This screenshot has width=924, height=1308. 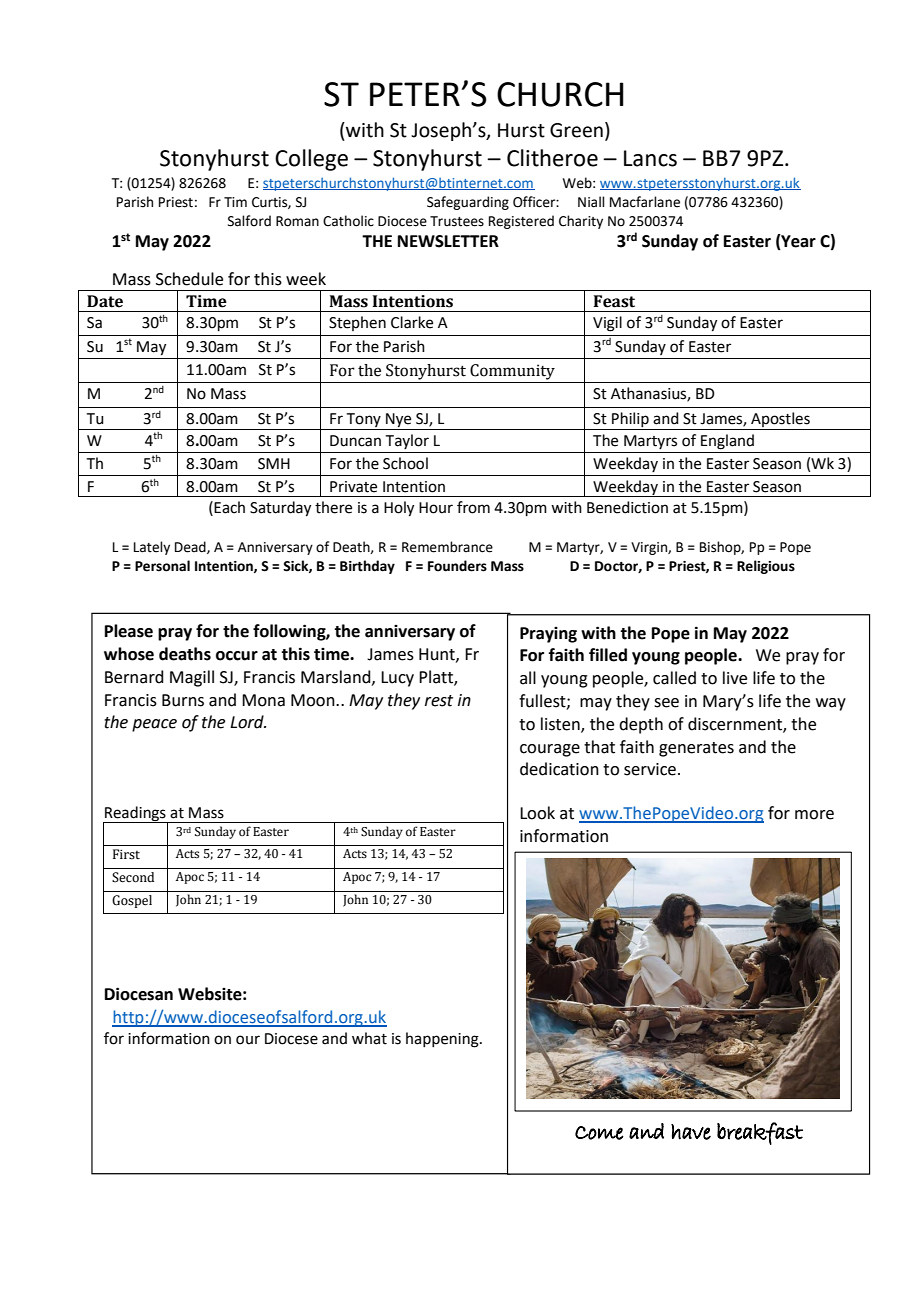 What do you see at coordinates (780, 421) in the screenshot?
I see `Apostles` at bounding box center [780, 421].
